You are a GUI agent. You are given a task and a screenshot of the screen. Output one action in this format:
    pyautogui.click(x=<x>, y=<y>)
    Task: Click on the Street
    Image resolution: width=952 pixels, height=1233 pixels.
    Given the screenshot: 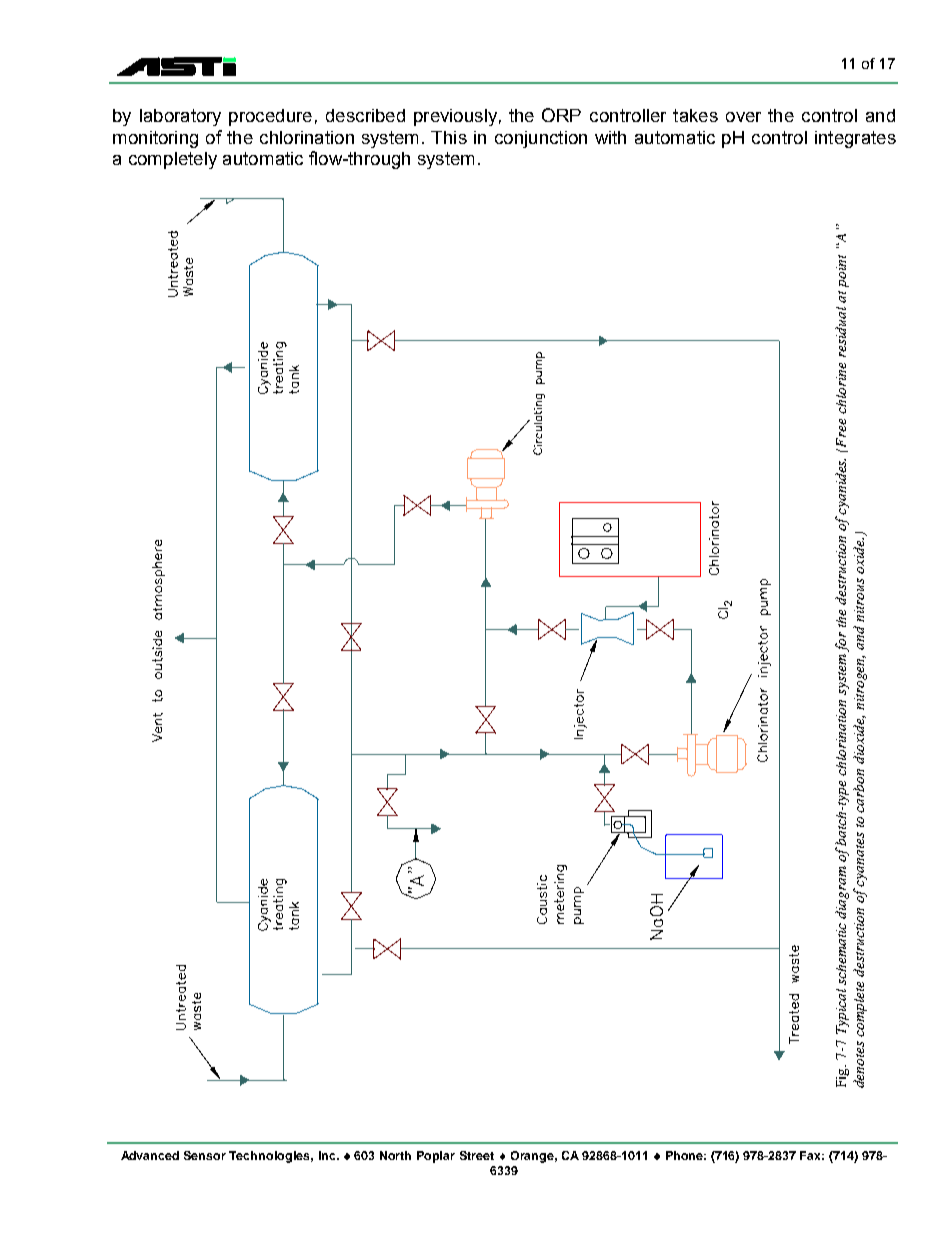 What is the action you would take?
    pyautogui.click(x=477, y=1155)
